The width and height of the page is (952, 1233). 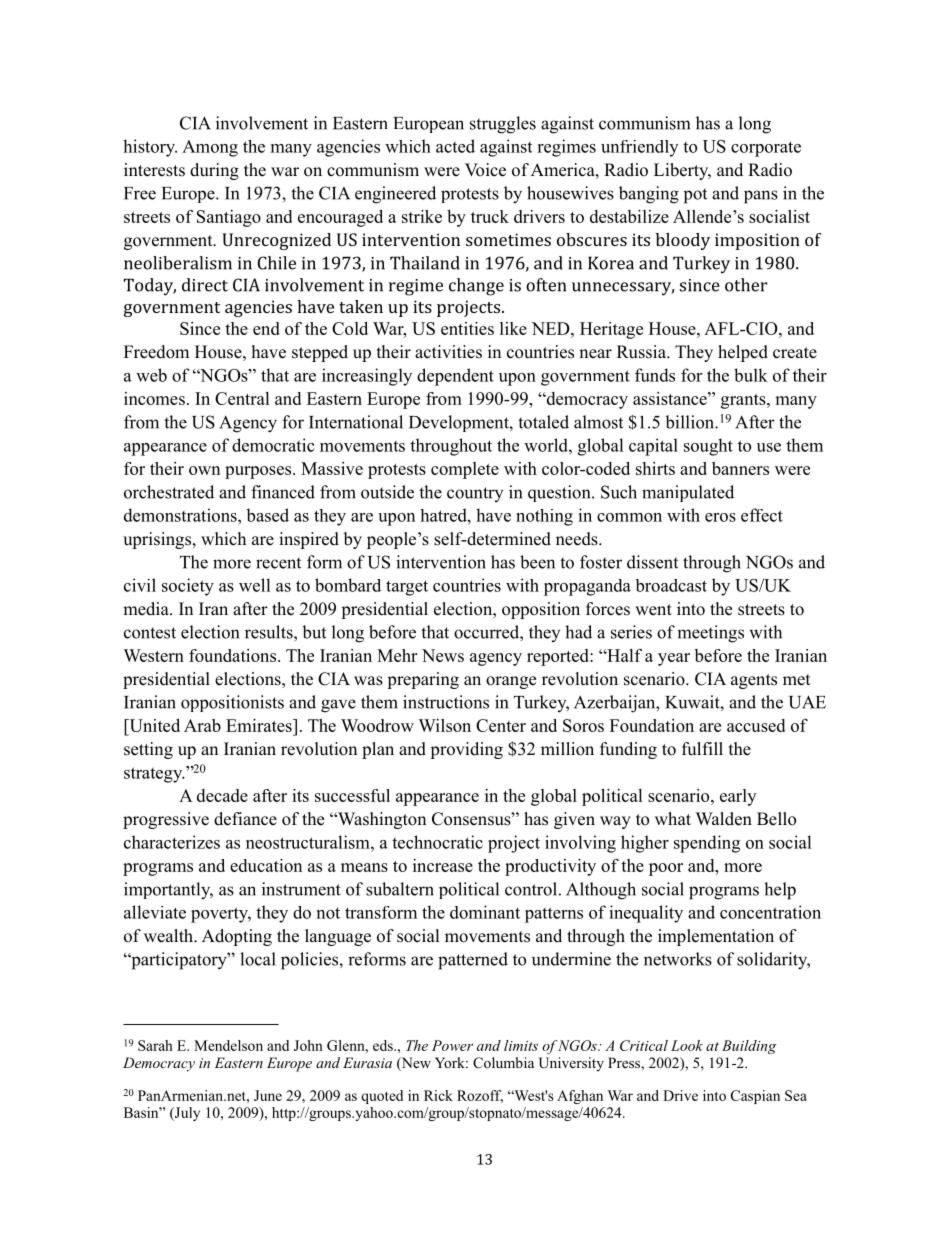 What do you see at coordinates (210, 148) in the page?
I see `Among` at bounding box center [210, 148].
